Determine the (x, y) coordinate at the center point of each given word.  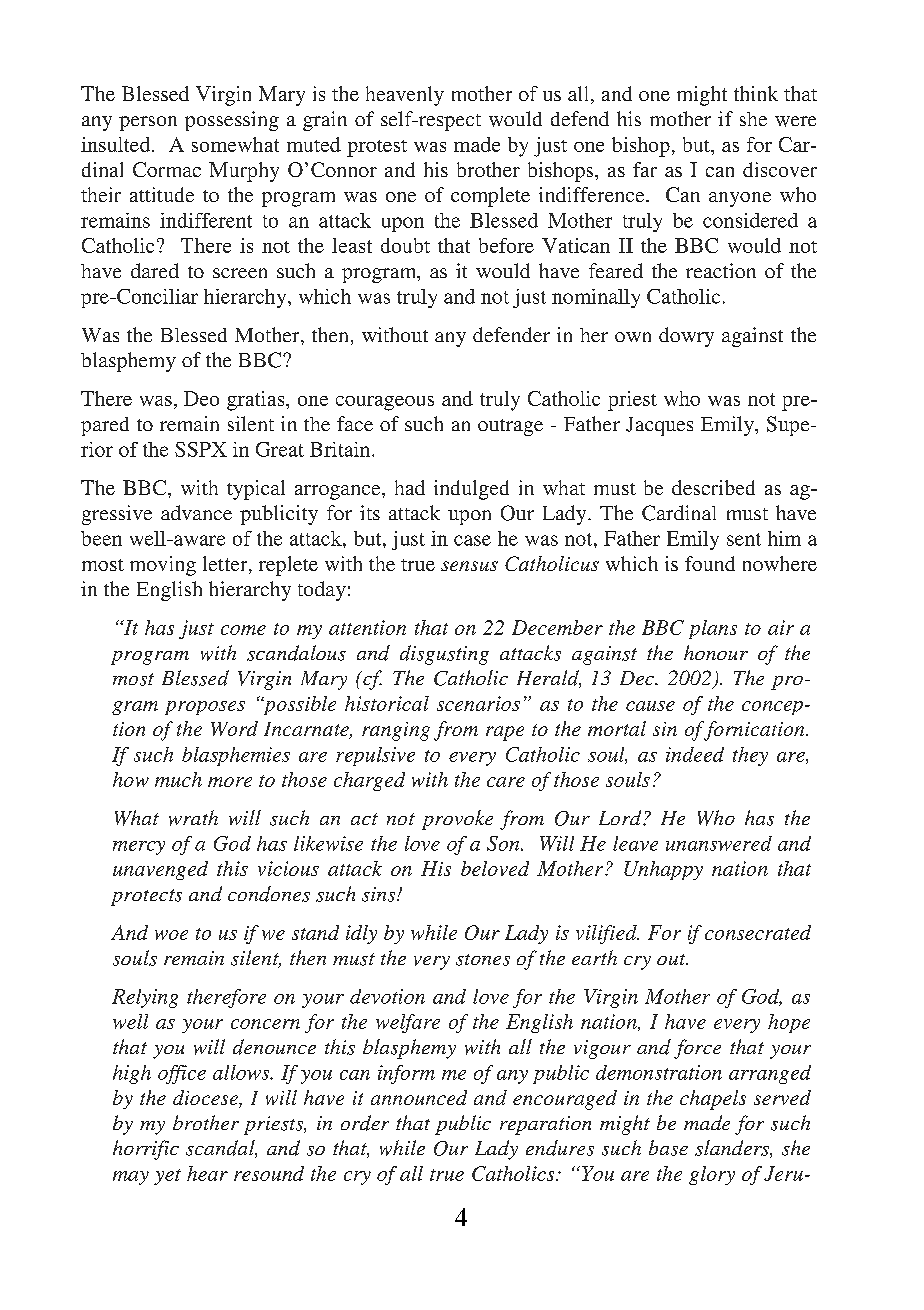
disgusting (444, 655)
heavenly (405, 96)
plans (713, 629)
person (148, 123)
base (668, 1148)
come (243, 630)
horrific (146, 1150)
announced (419, 1097)
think (756, 93)
